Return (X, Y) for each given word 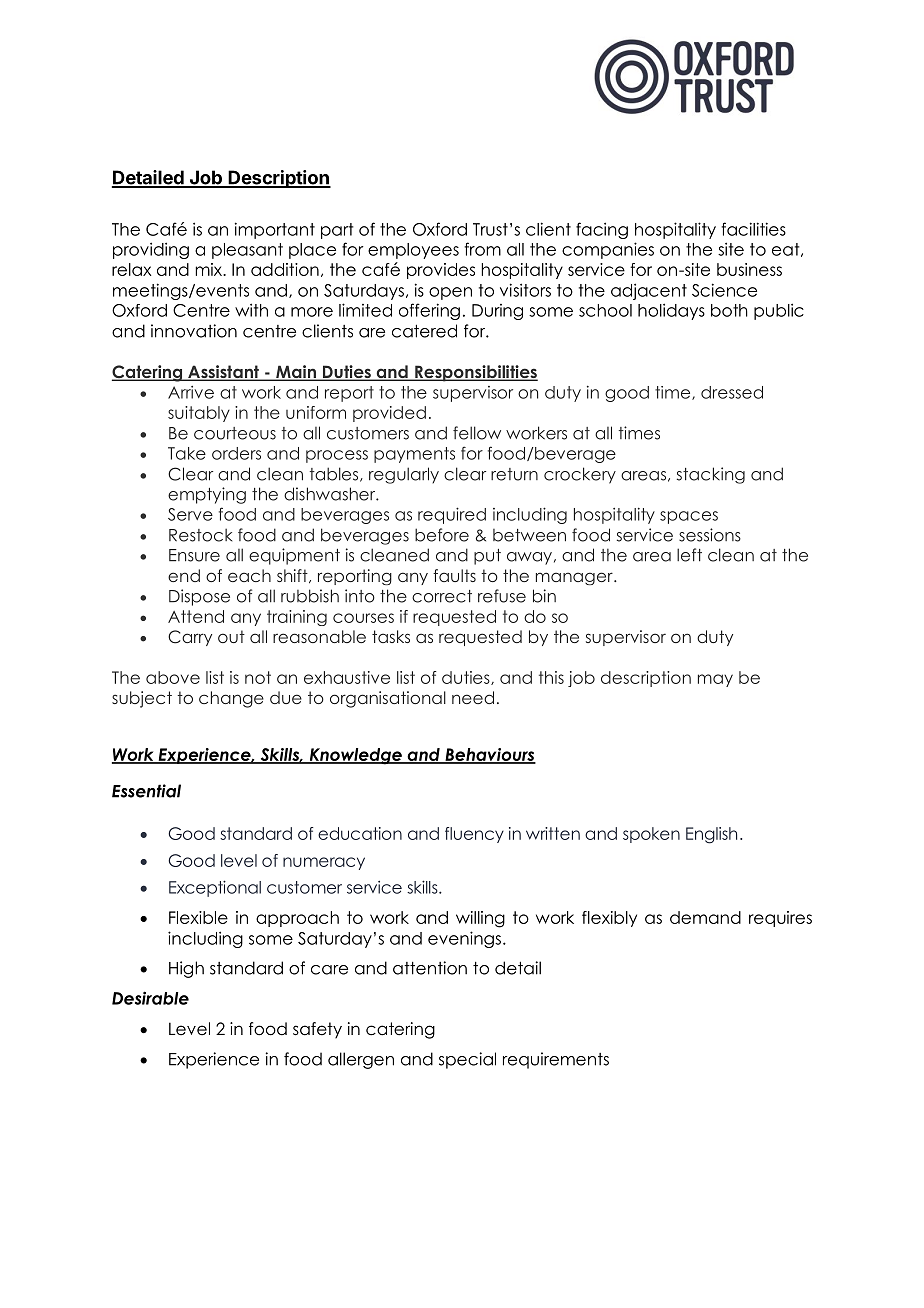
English (711, 835)
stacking (711, 475)
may (715, 680)
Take (187, 453)
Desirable (150, 998)
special (467, 1060)
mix (210, 269)
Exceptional (215, 888)
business (749, 269)
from (482, 249)
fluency (474, 835)
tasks (391, 636)
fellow (477, 433)
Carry (190, 638)
